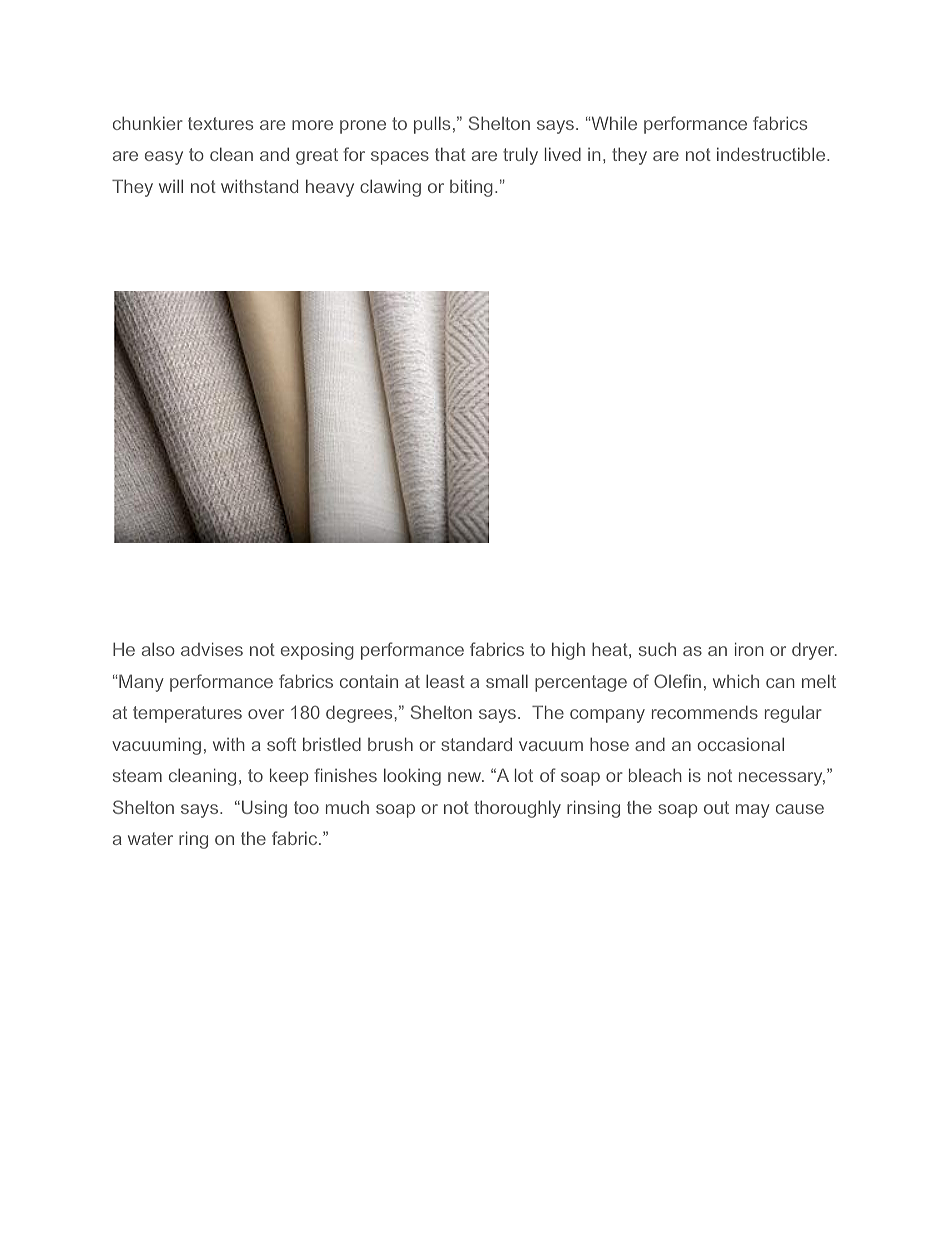 The height and width of the page is (1233, 952). Describe the element at coordinates (171, 186) in the page. I see `will` at that location.
